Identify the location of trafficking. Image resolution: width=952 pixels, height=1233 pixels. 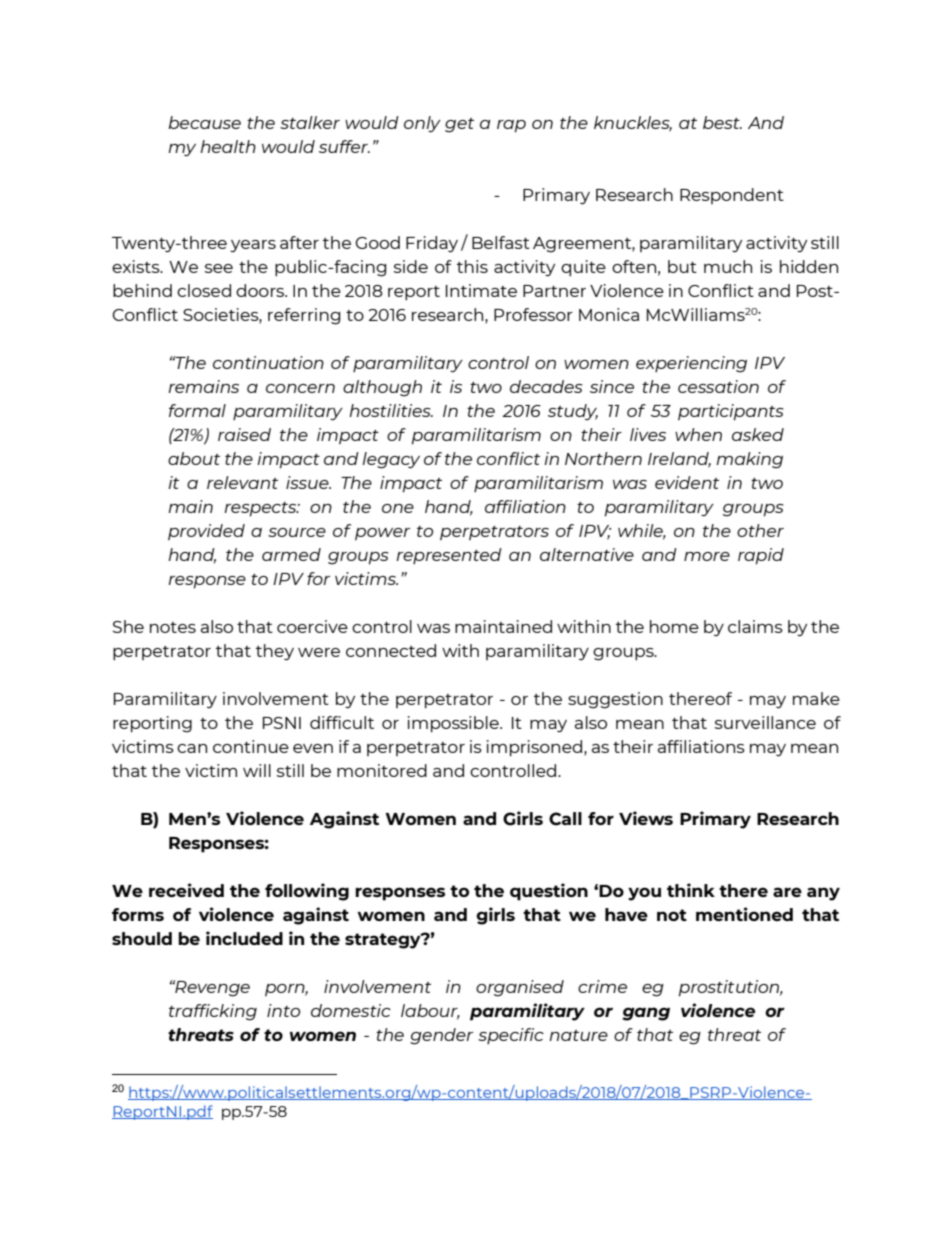
(213, 1012).
